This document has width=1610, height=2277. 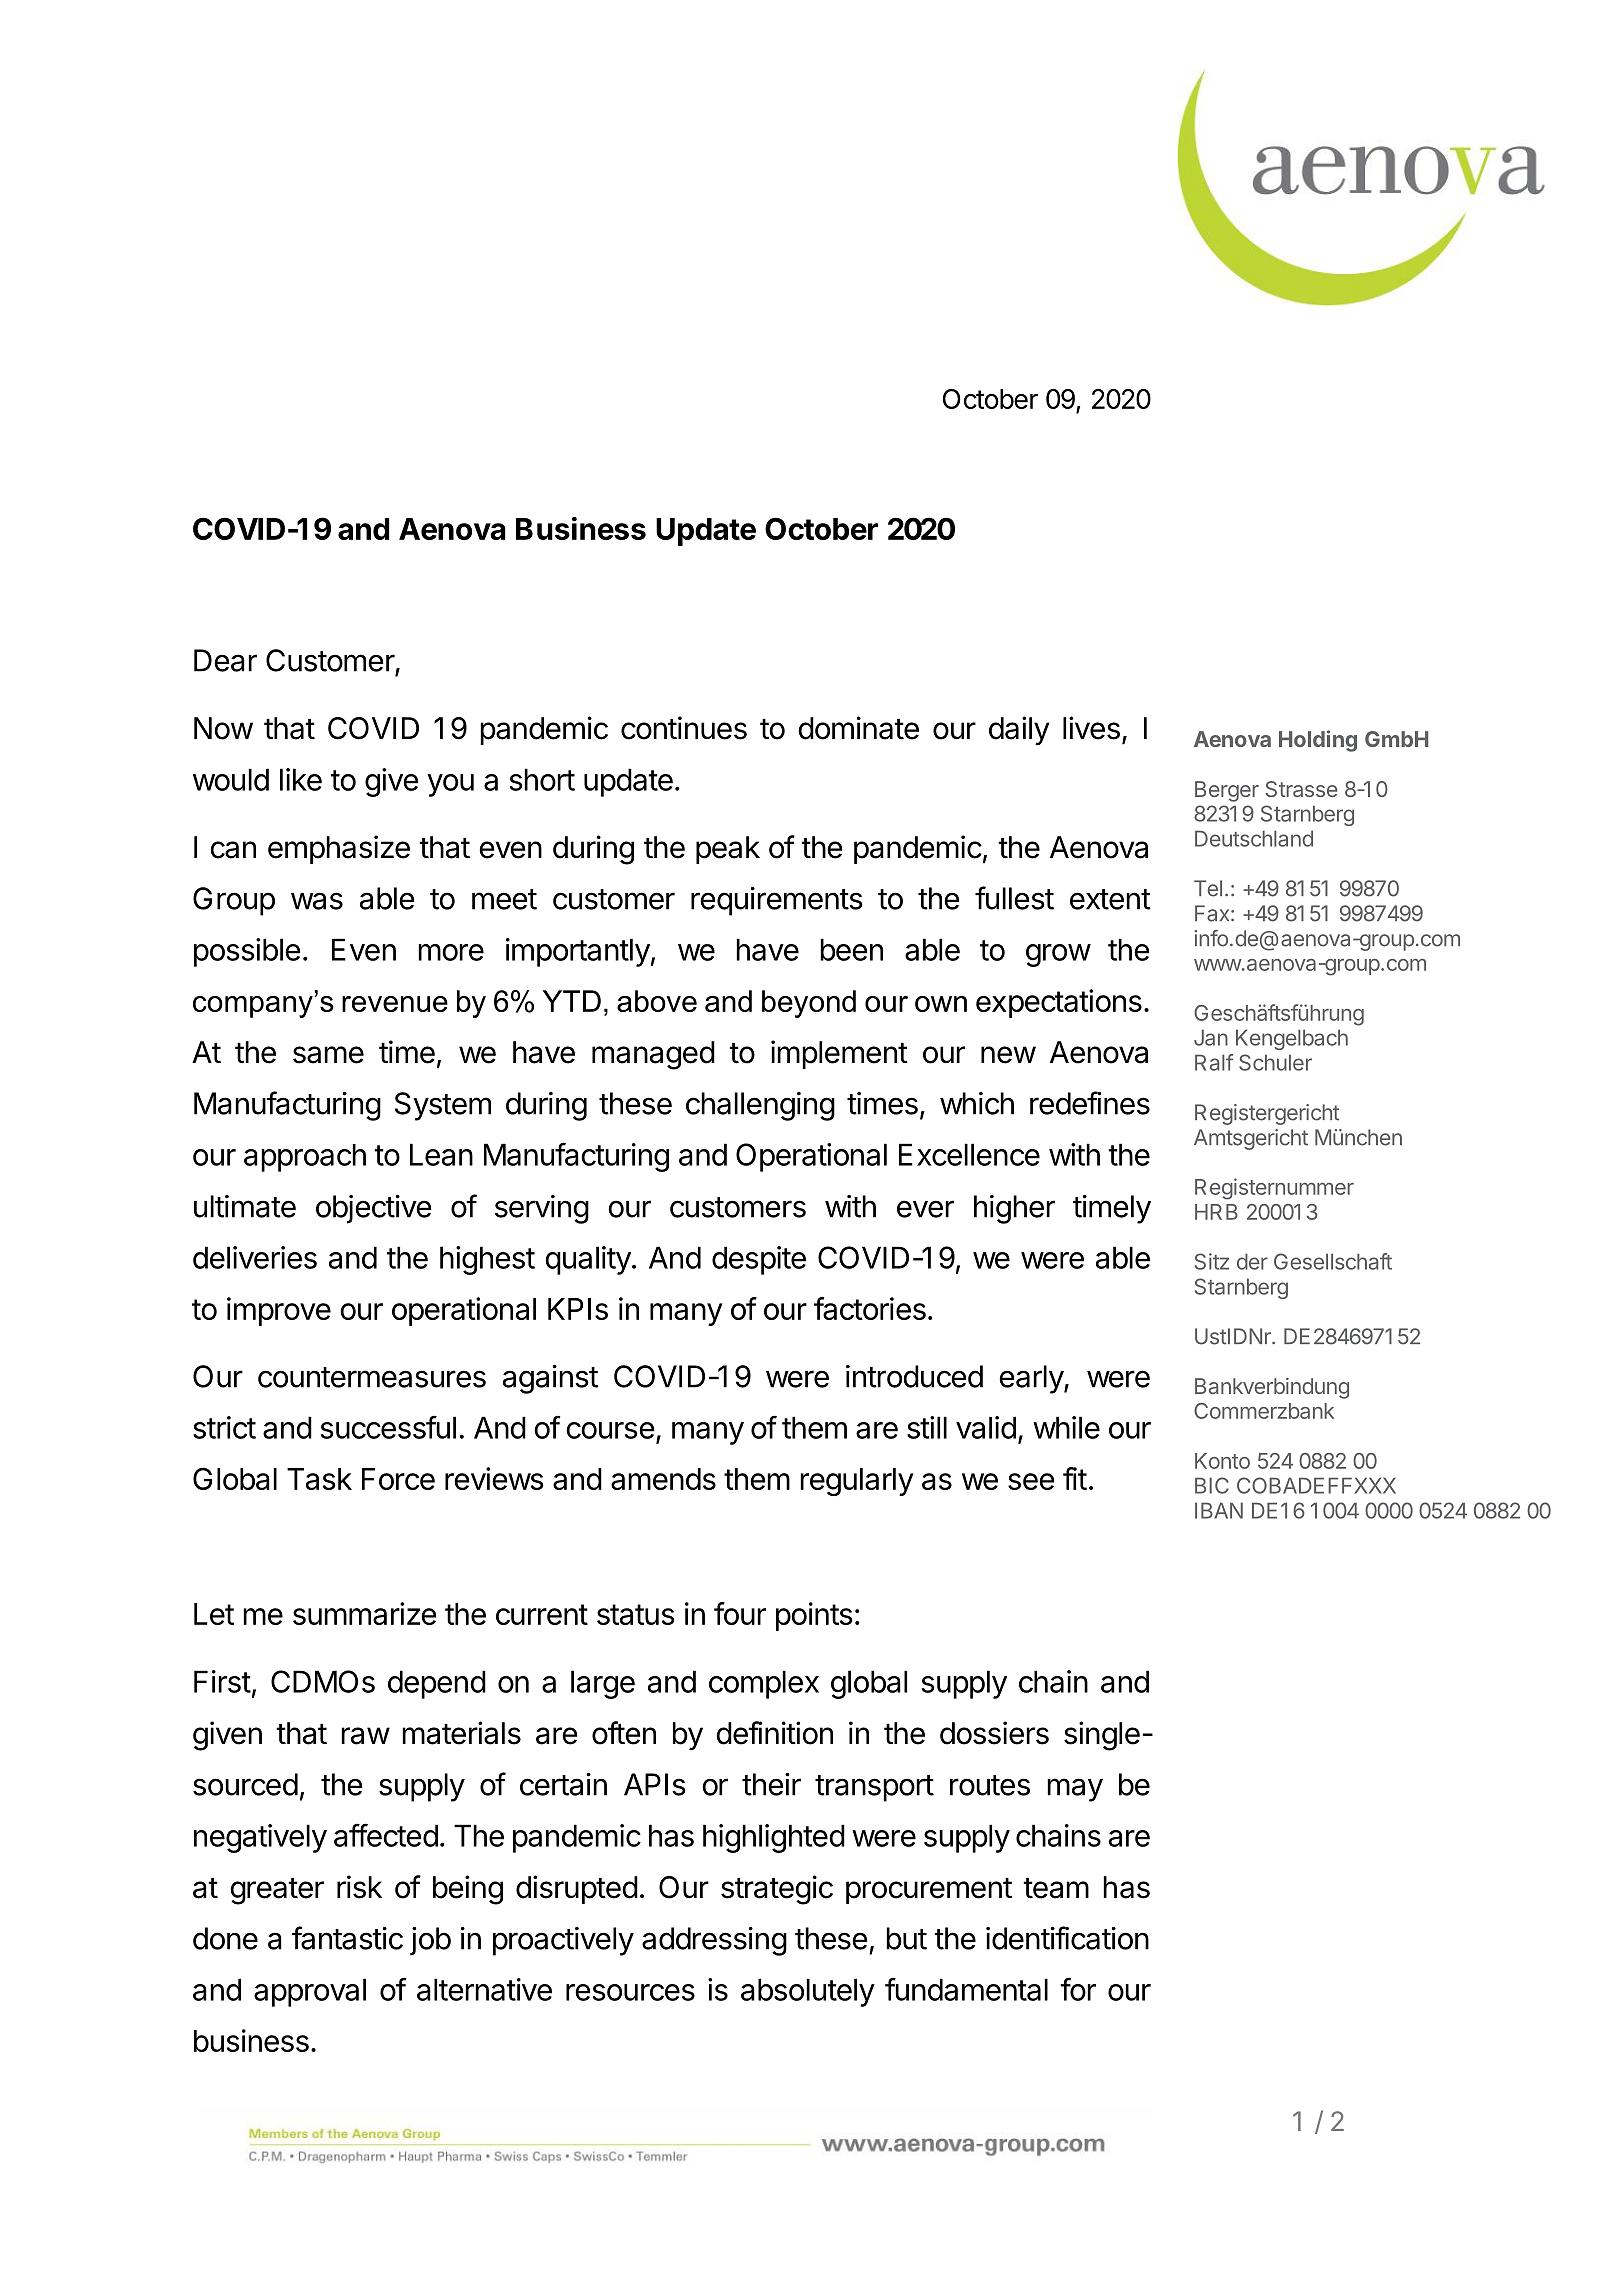 I want to click on Task, so click(x=319, y=1479).
